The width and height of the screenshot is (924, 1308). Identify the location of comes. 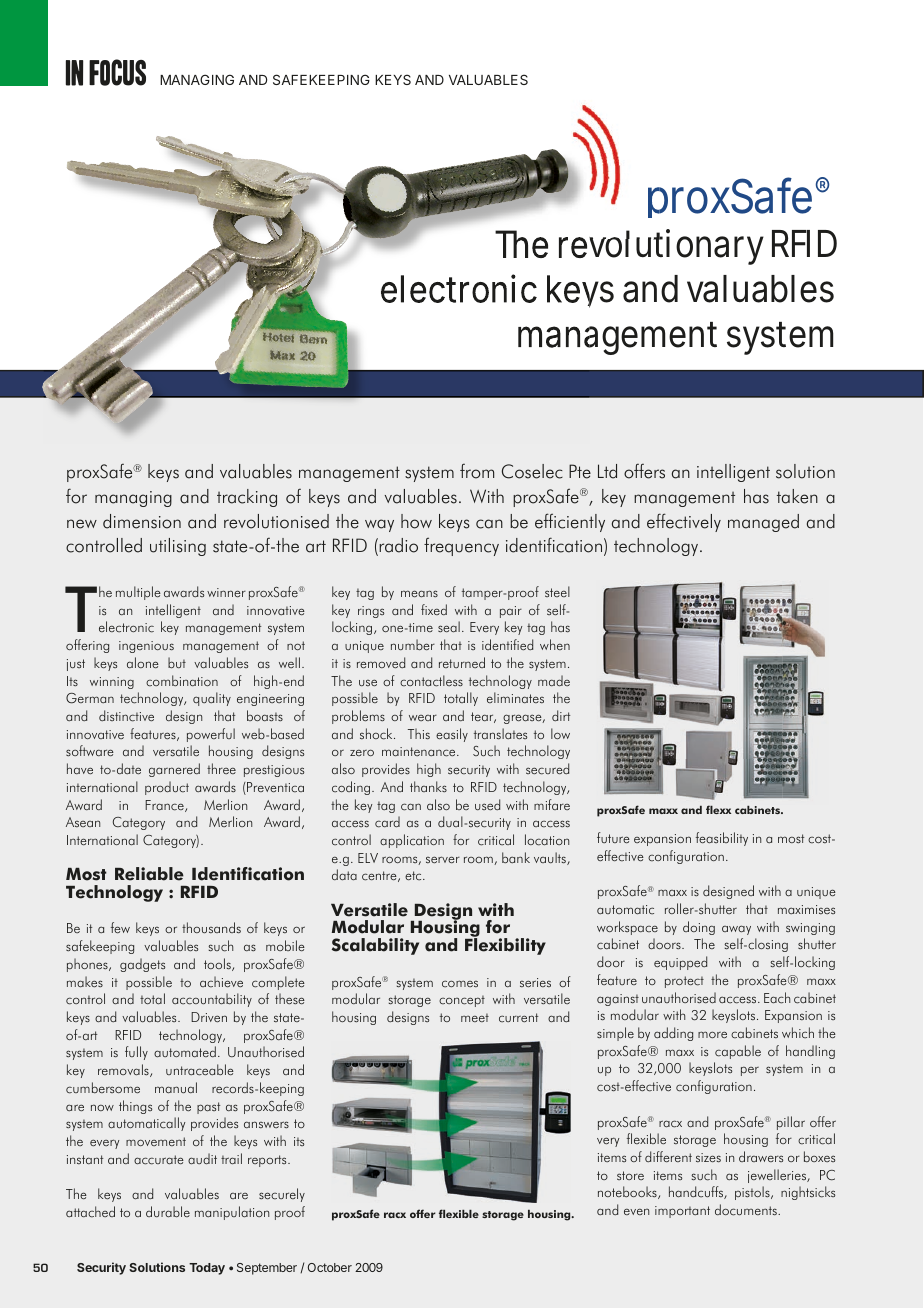
(460, 984).
